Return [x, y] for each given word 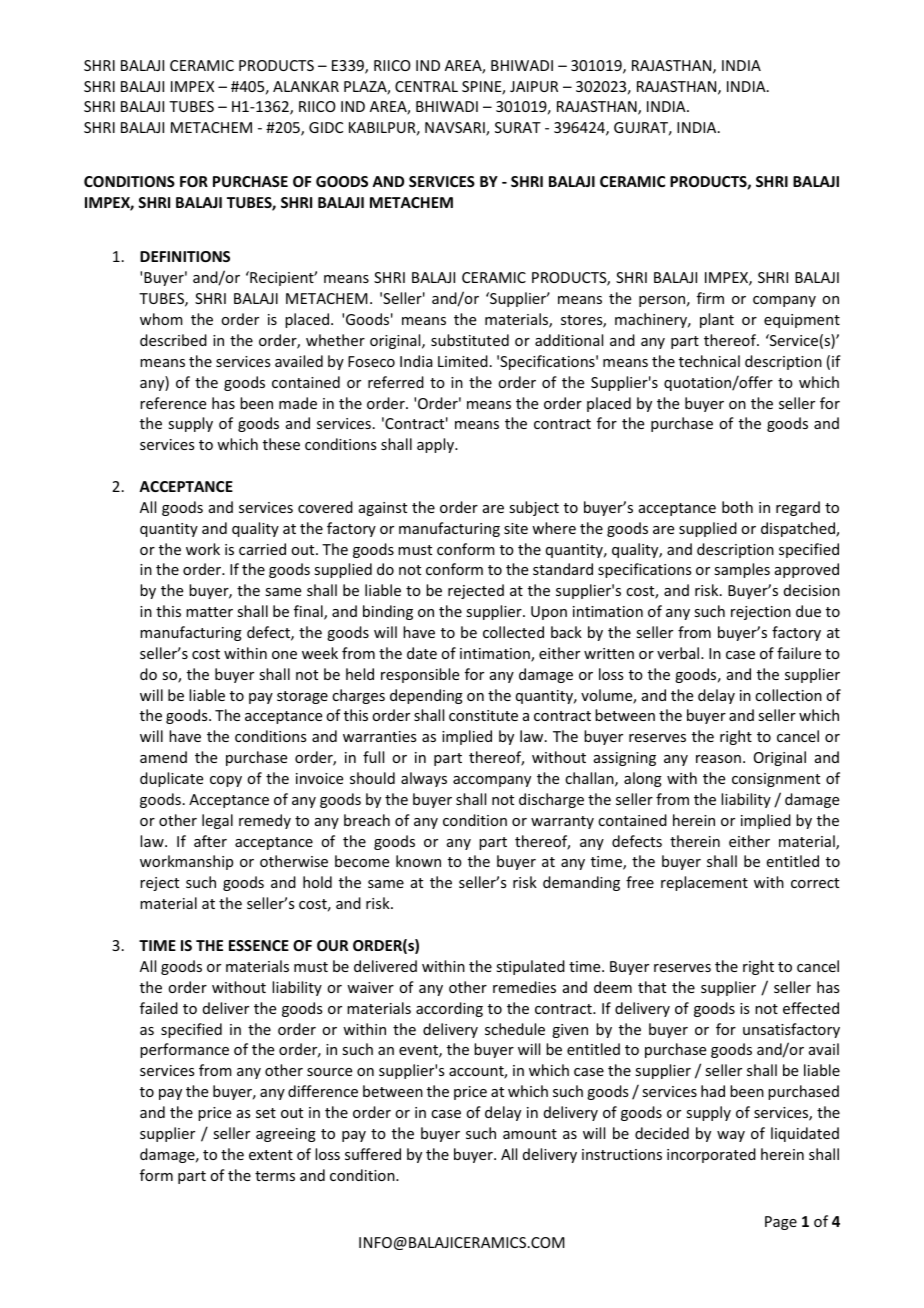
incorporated [711, 1155]
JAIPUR [534, 86]
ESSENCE [259, 945]
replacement [704, 883]
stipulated [530, 967]
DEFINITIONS [185, 256]
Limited [463, 361]
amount [530, 1134]
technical [709, 361]
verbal [679, 653]
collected [513, 632]
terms [275, 1176]
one [284, 655]
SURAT [518, 127]
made [298, 403]
